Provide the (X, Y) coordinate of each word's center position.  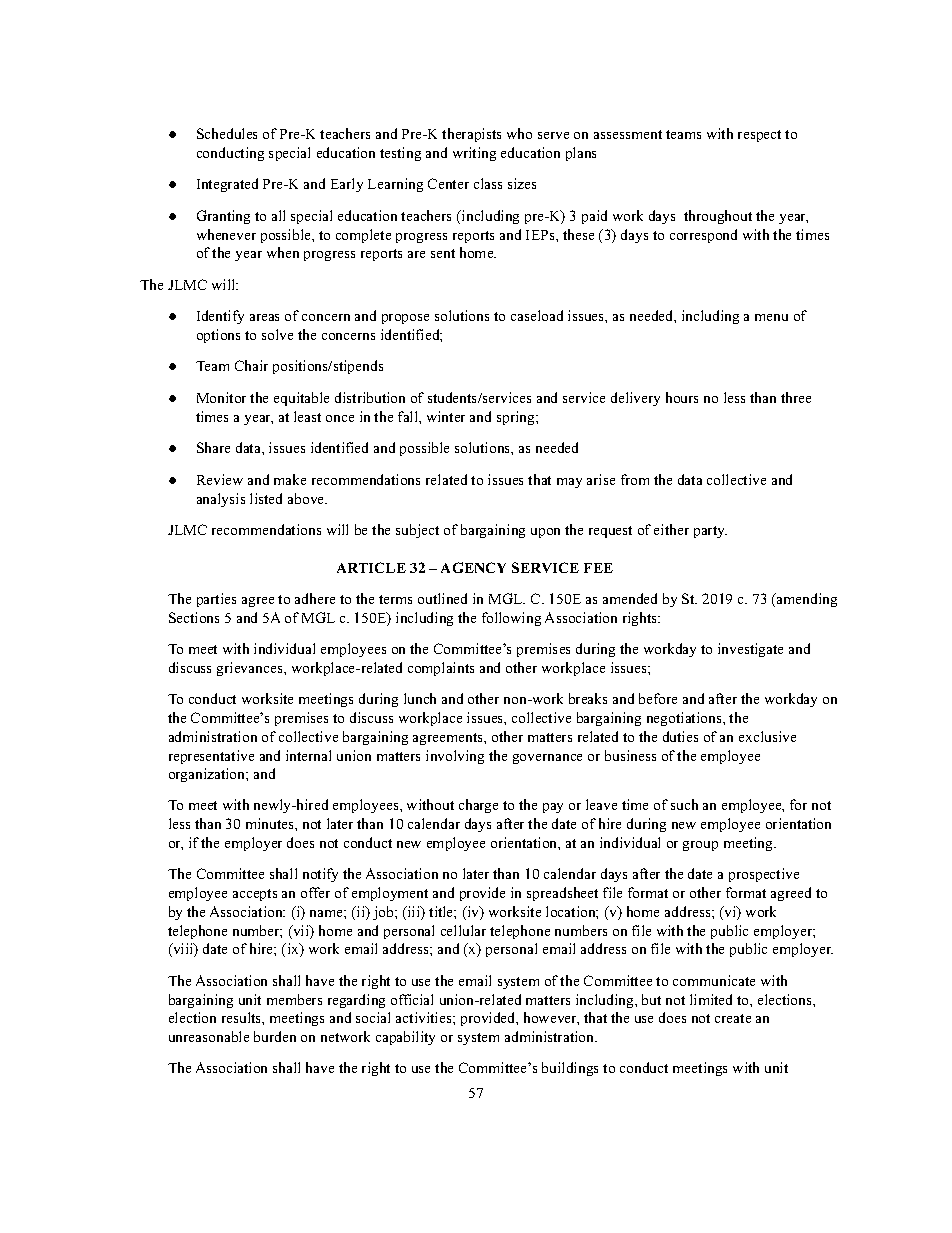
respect (759, 136)
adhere (315, 598)
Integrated (227, 185)
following (511, 619)
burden (275, 1036)
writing (474, 154)
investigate (750, 650)
